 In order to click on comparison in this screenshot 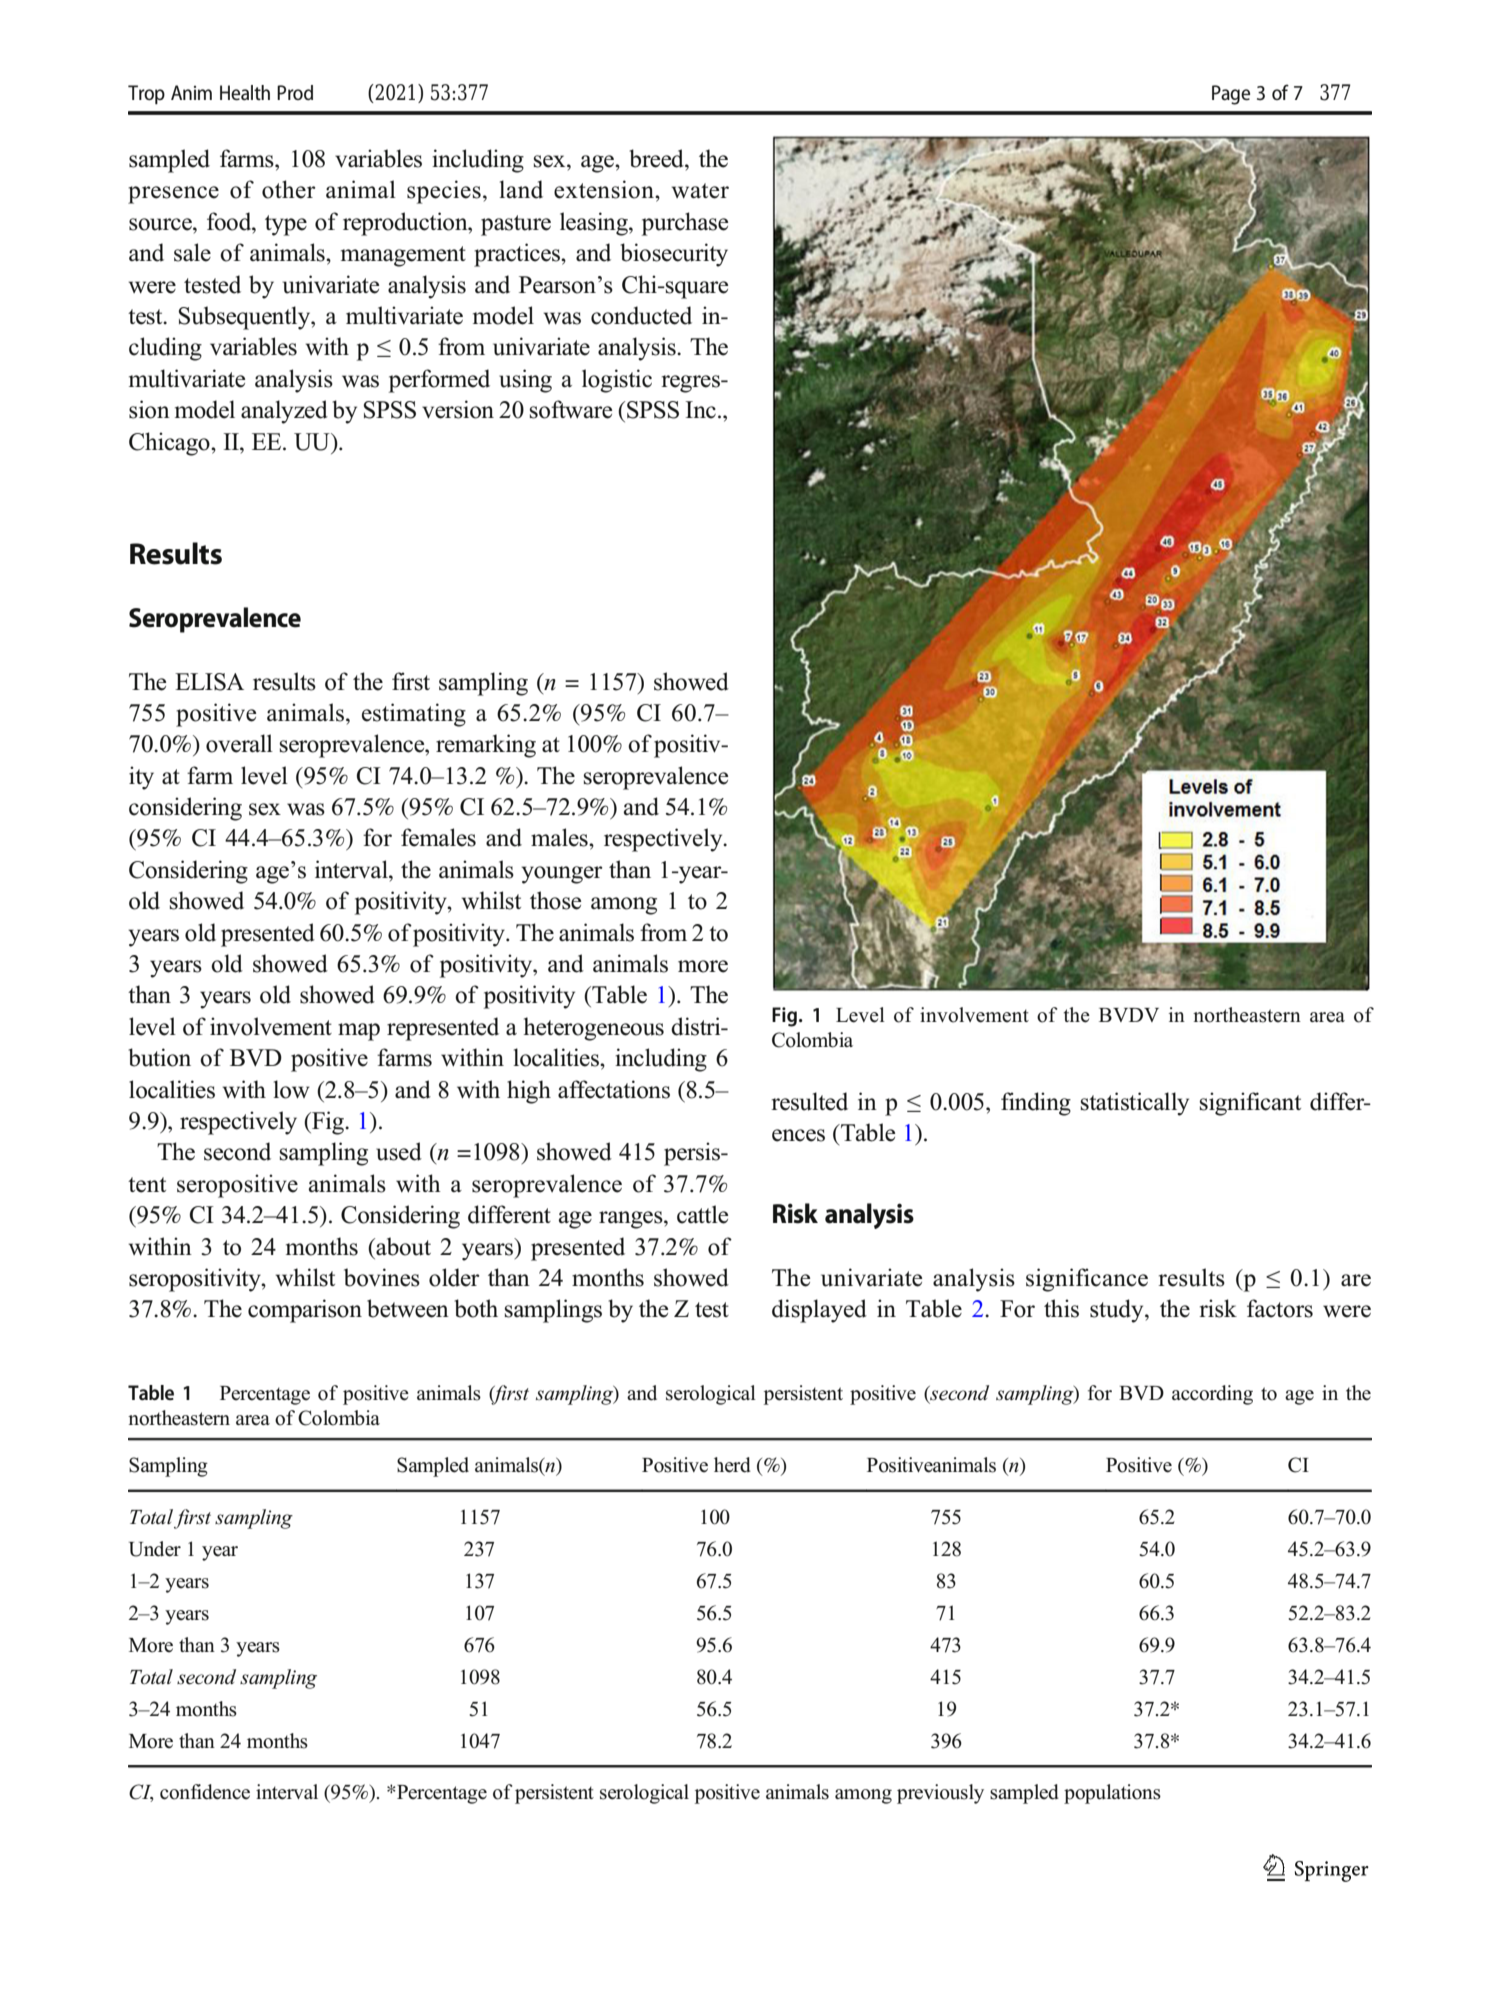, I will do `click(305, 1311)`.
